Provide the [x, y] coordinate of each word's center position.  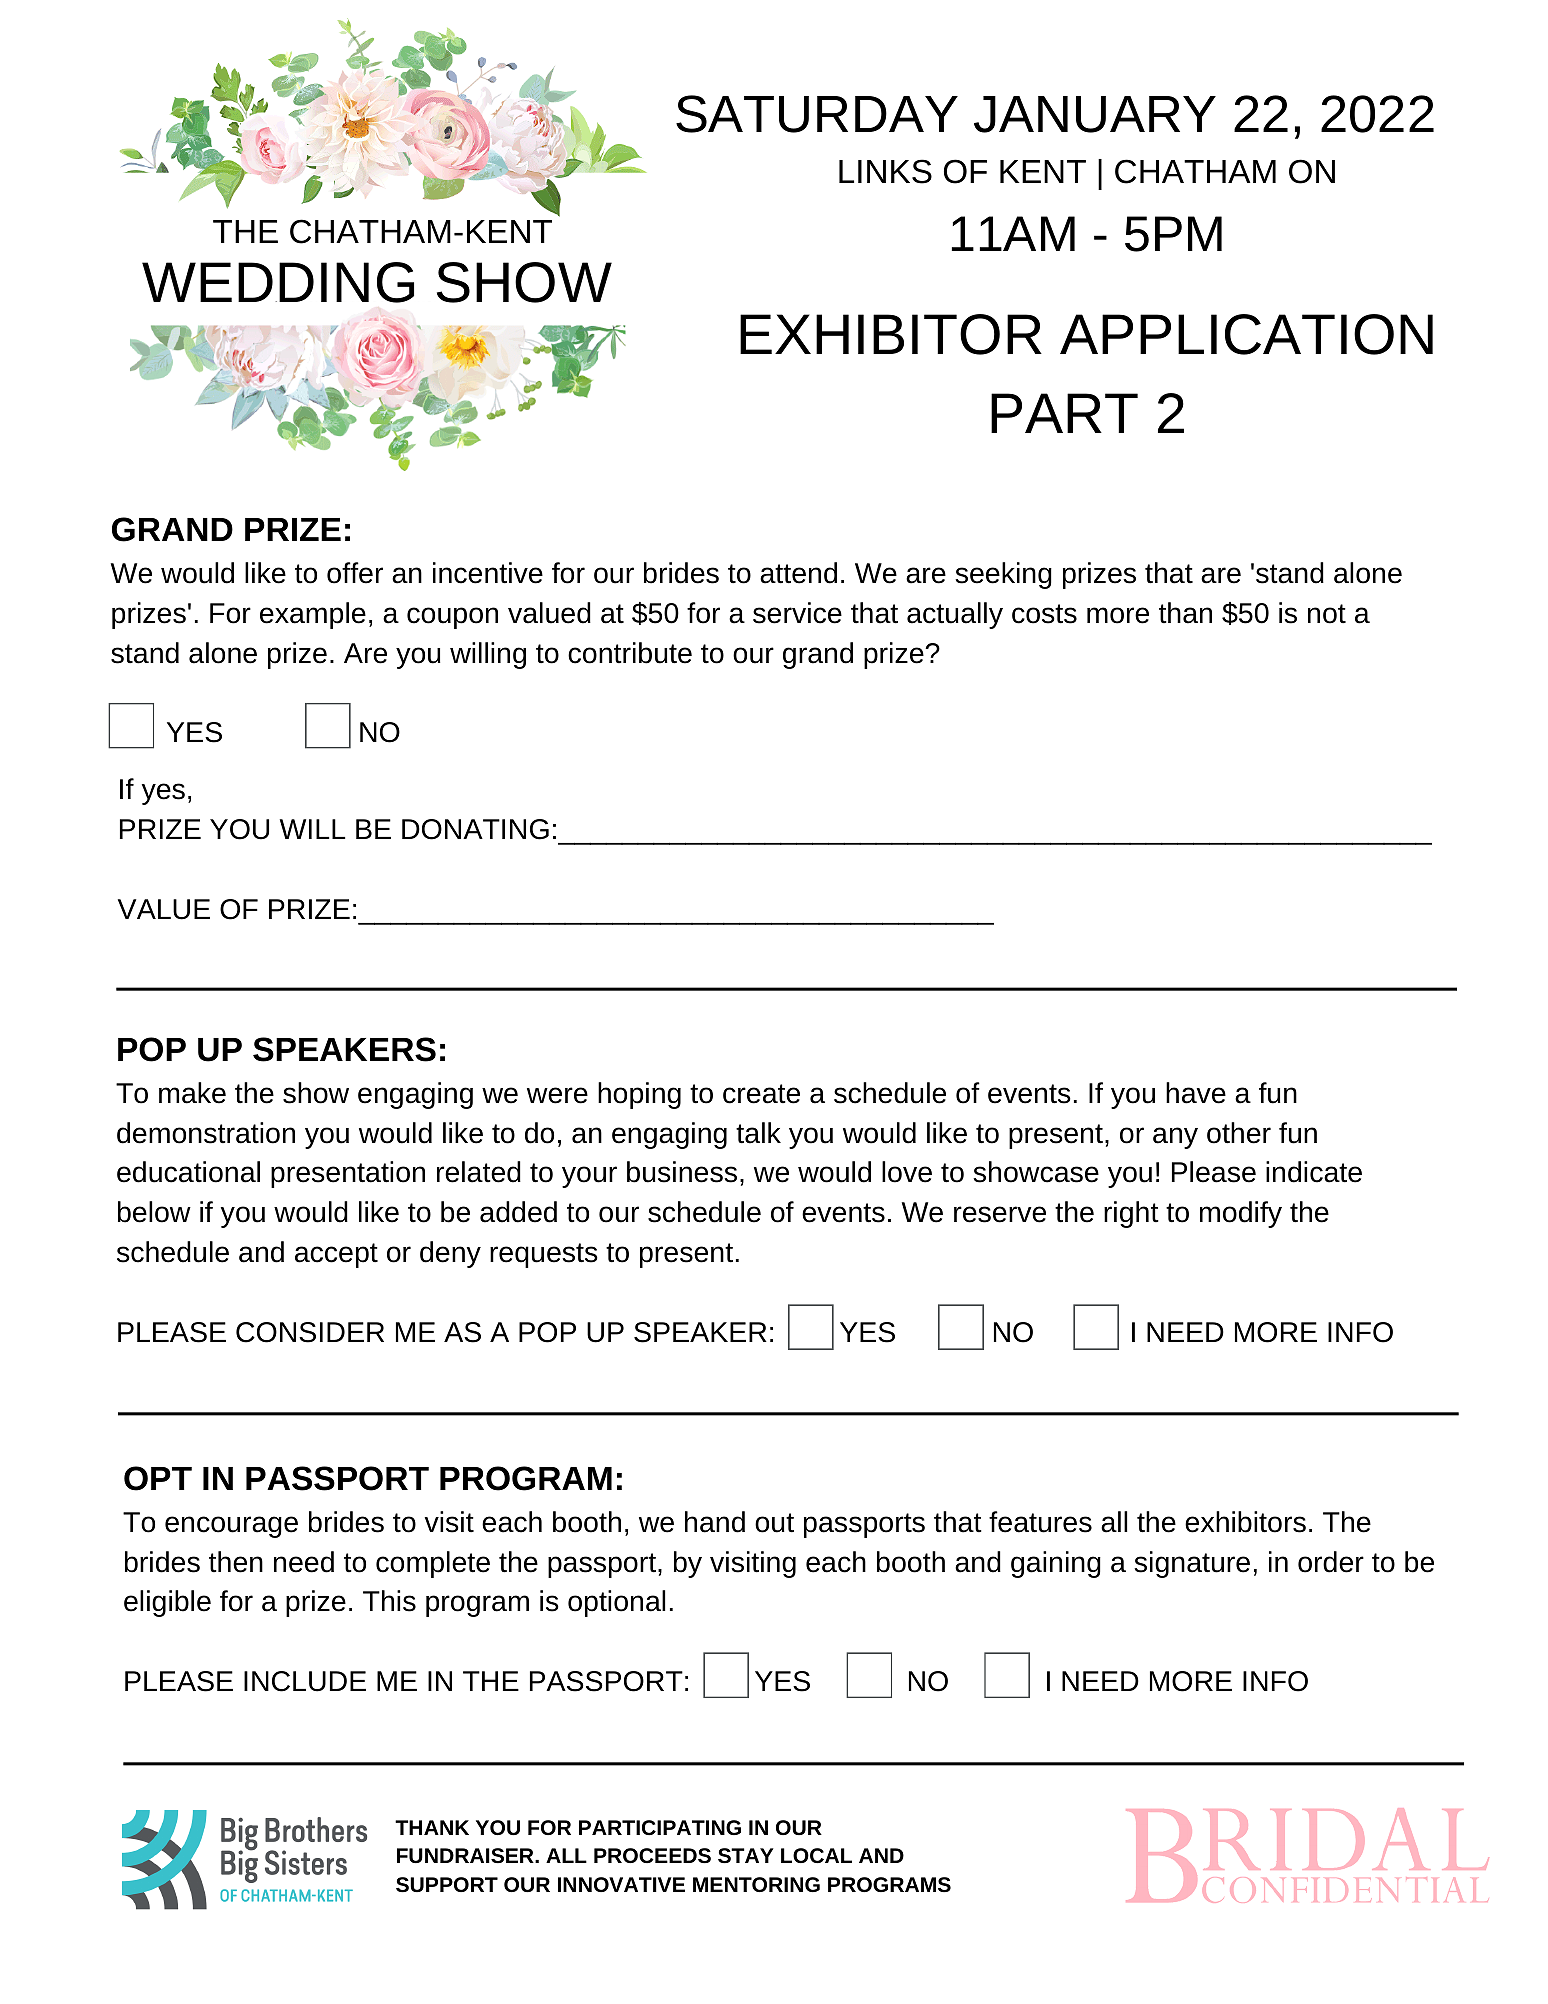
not [1327, 614]
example [313, 615]
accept [336, 1255]
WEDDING [278, 282]
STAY [746, 1856]
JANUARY [1095, 114]
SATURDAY [817, 114]
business [682, 1172]
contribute [630, 653]
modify [1241, 1214]
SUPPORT [447, 1885]
